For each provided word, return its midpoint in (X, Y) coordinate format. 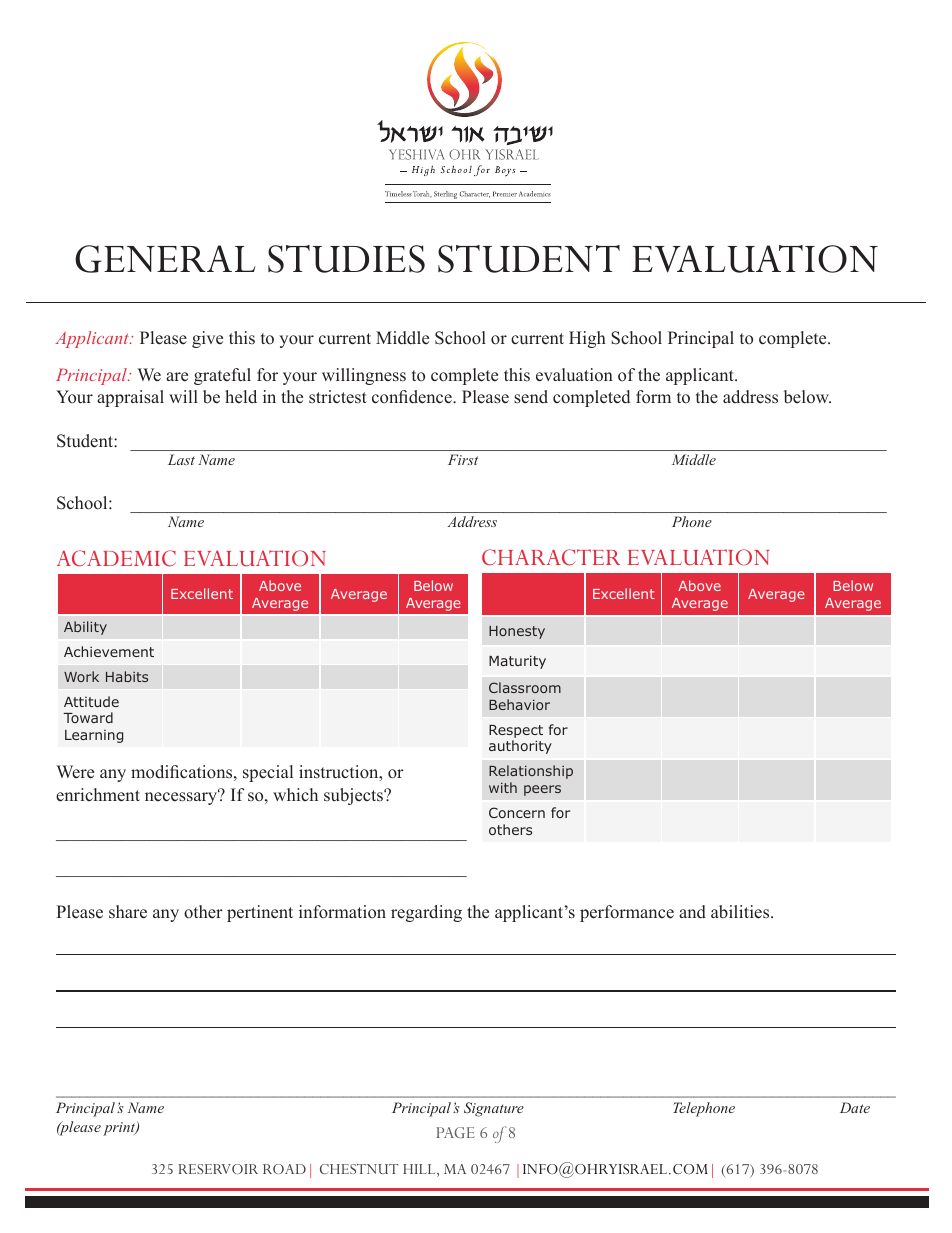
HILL (420, 1170)
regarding (426, 913)
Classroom (525, 687)
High (587, 339)
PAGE (455, 1132)
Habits (127, 676)
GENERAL (165, 259)
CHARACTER (551, 557)
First (463, 459)
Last (181, 459)
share (128, 912)
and (692, 912)
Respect (516, 731)
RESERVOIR (218, 1169)
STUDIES (346, 259)
